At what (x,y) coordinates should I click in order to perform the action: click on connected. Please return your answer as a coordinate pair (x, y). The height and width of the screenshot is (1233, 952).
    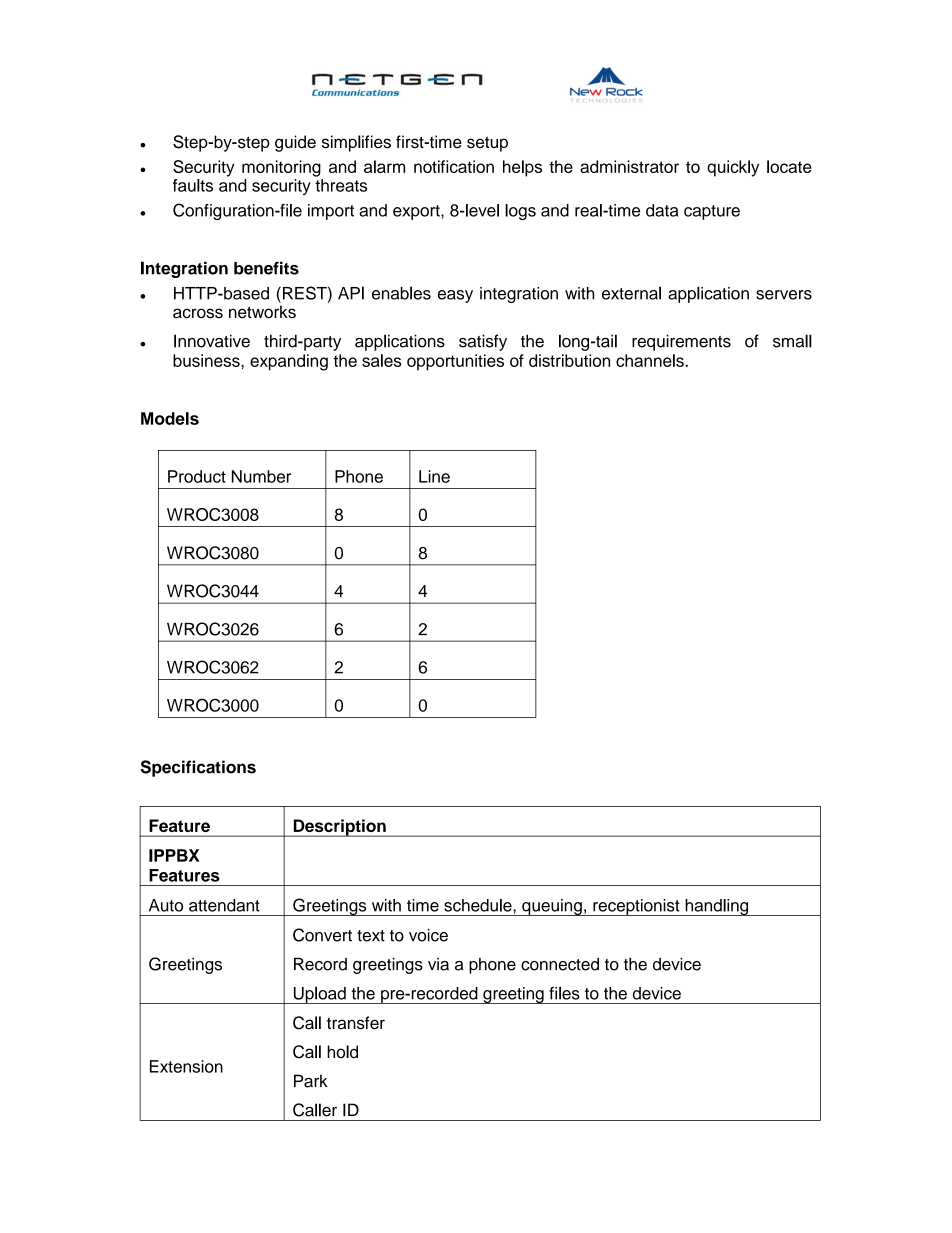
    Looking at the image, I should click on (560, 964).
